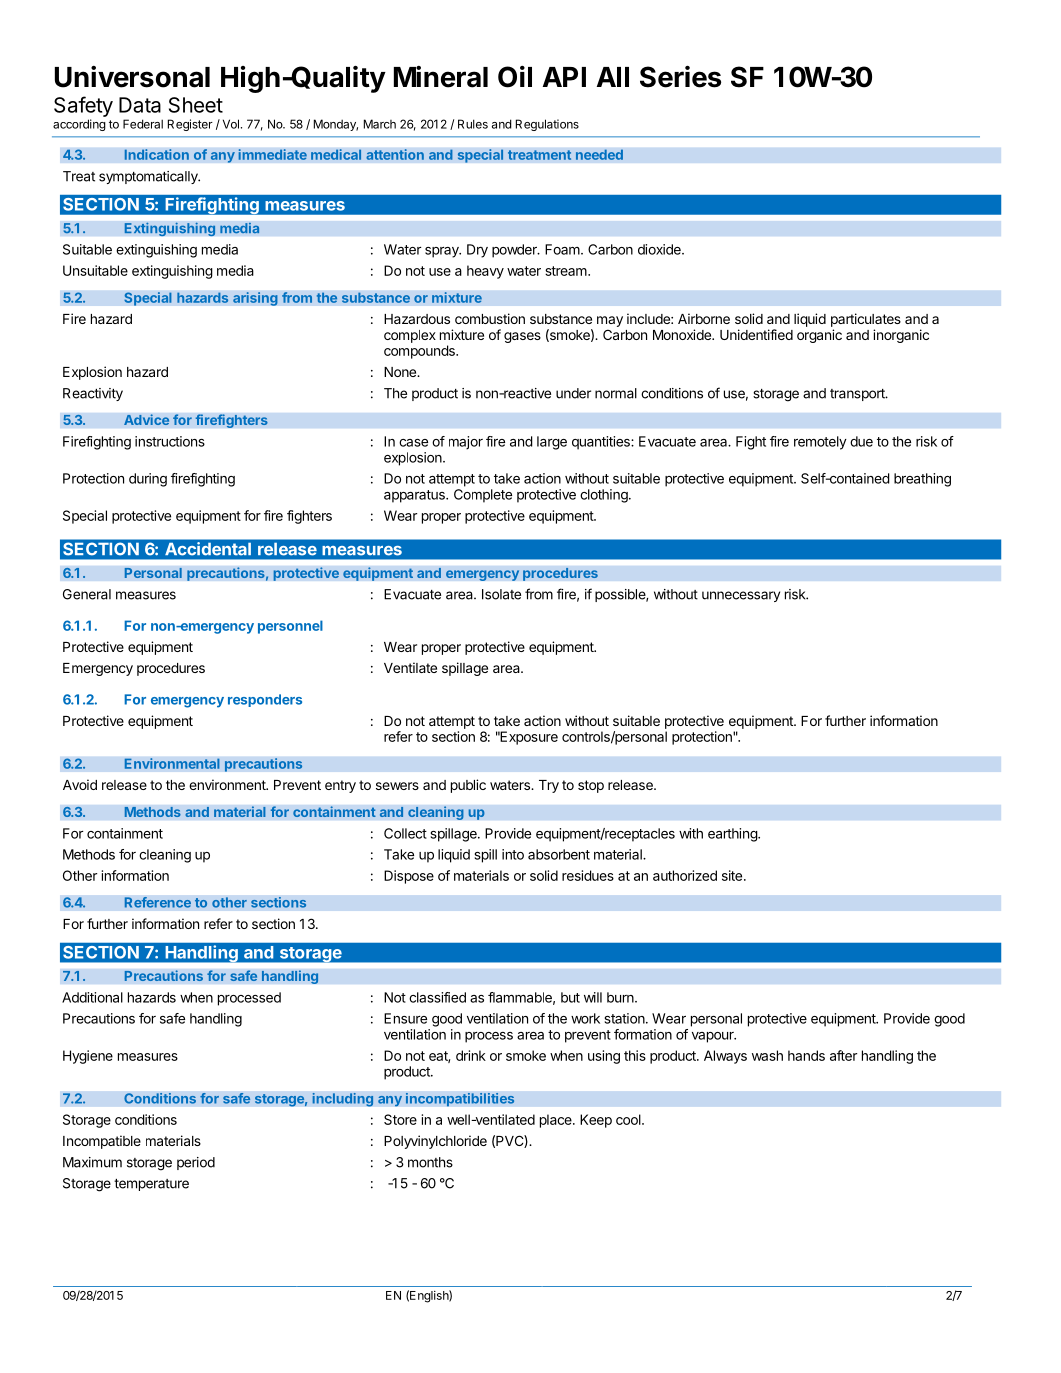  I want to click on public, so click(468, 786).
